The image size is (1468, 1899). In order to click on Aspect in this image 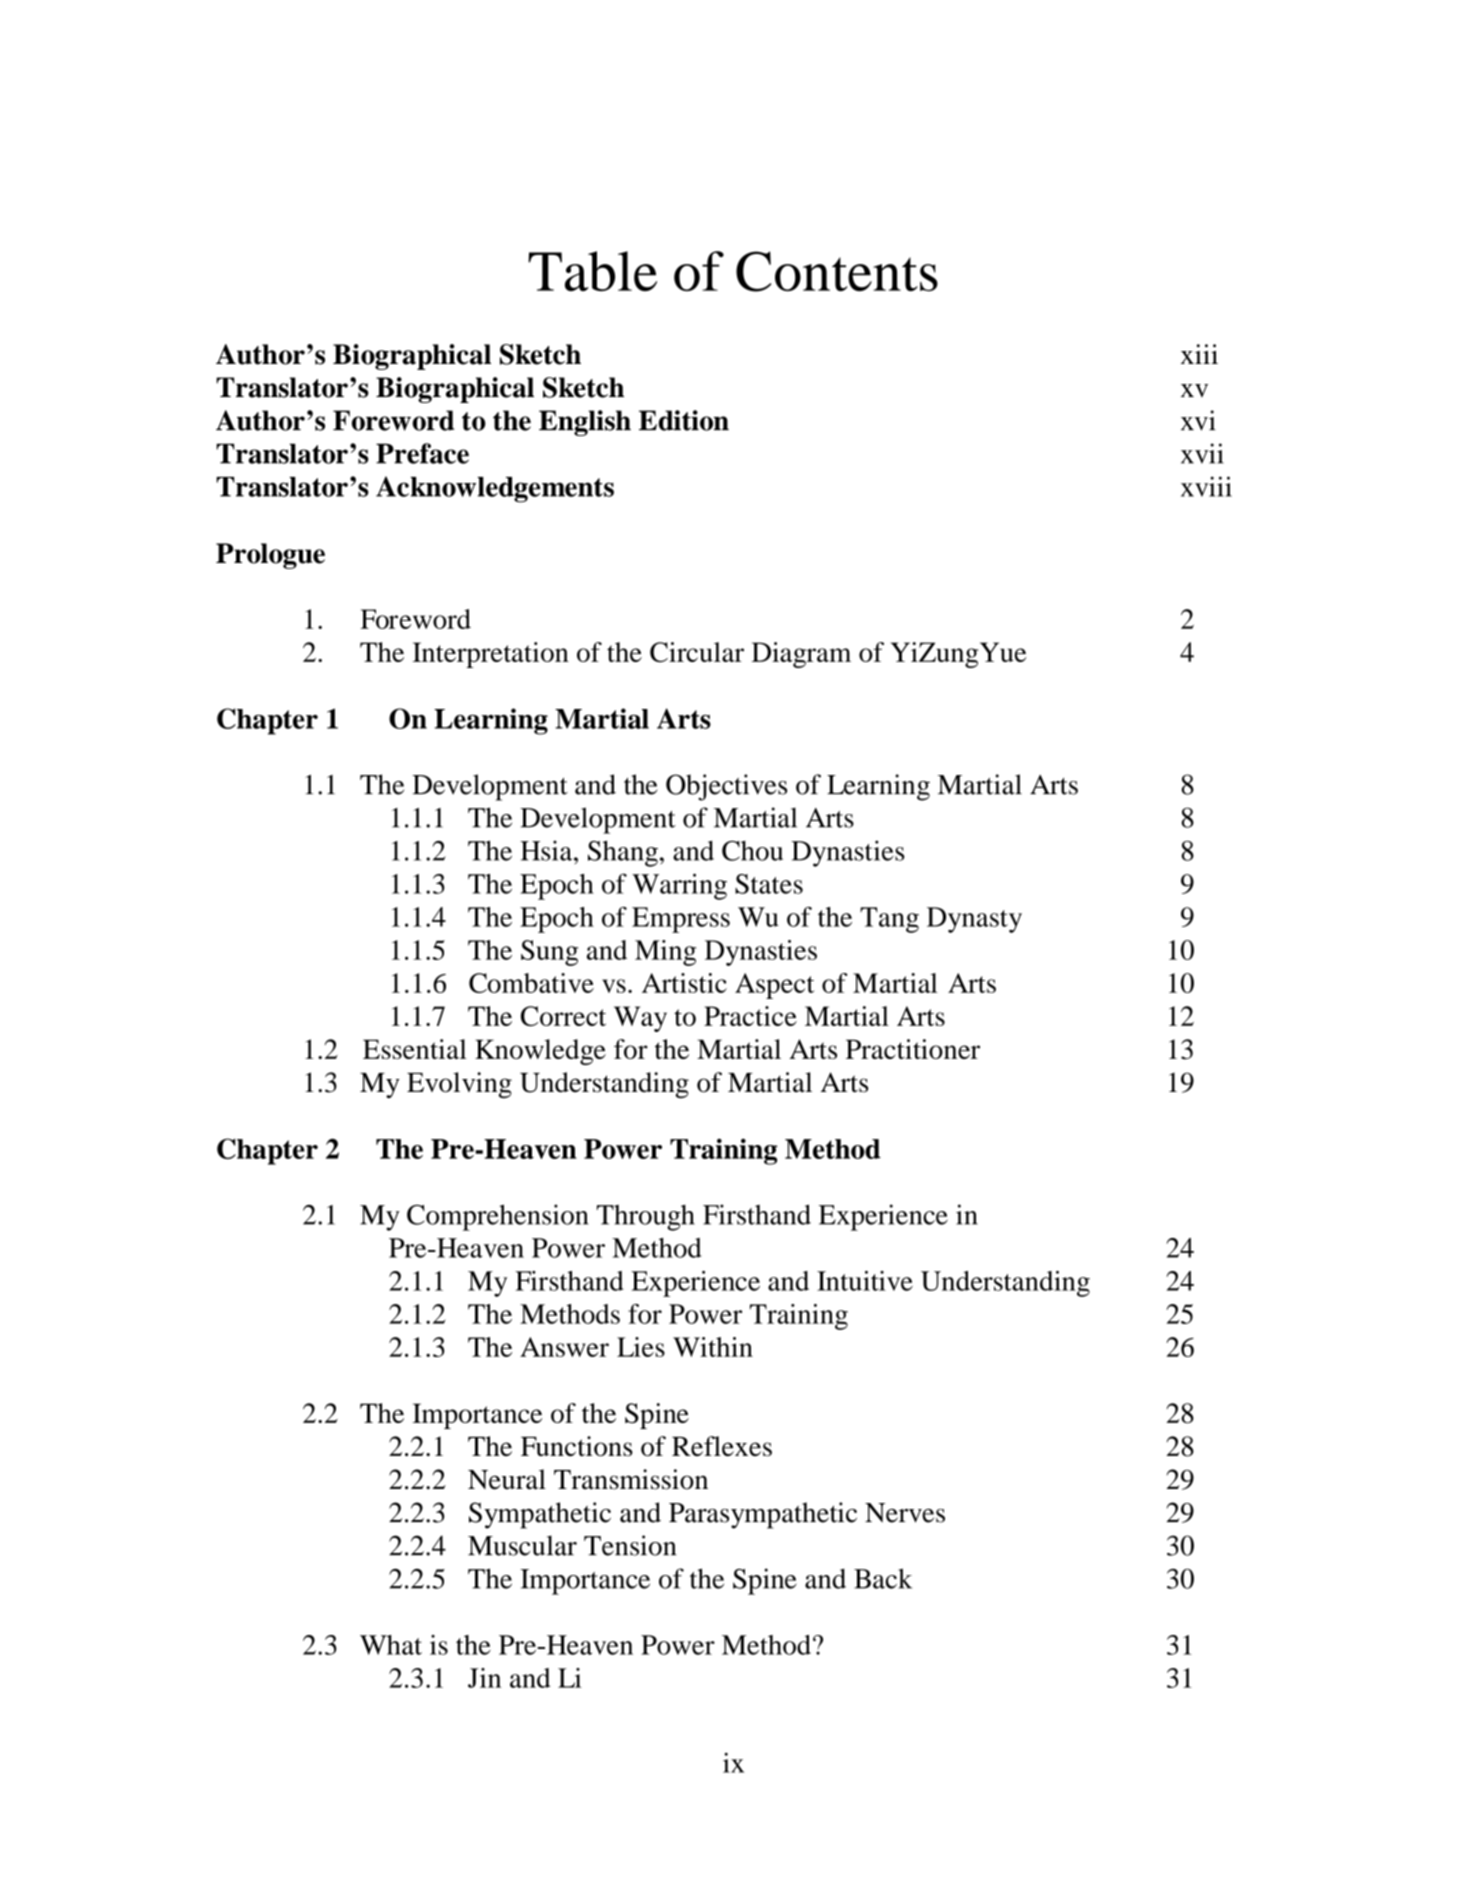, I will do `click(774, 986)`.
